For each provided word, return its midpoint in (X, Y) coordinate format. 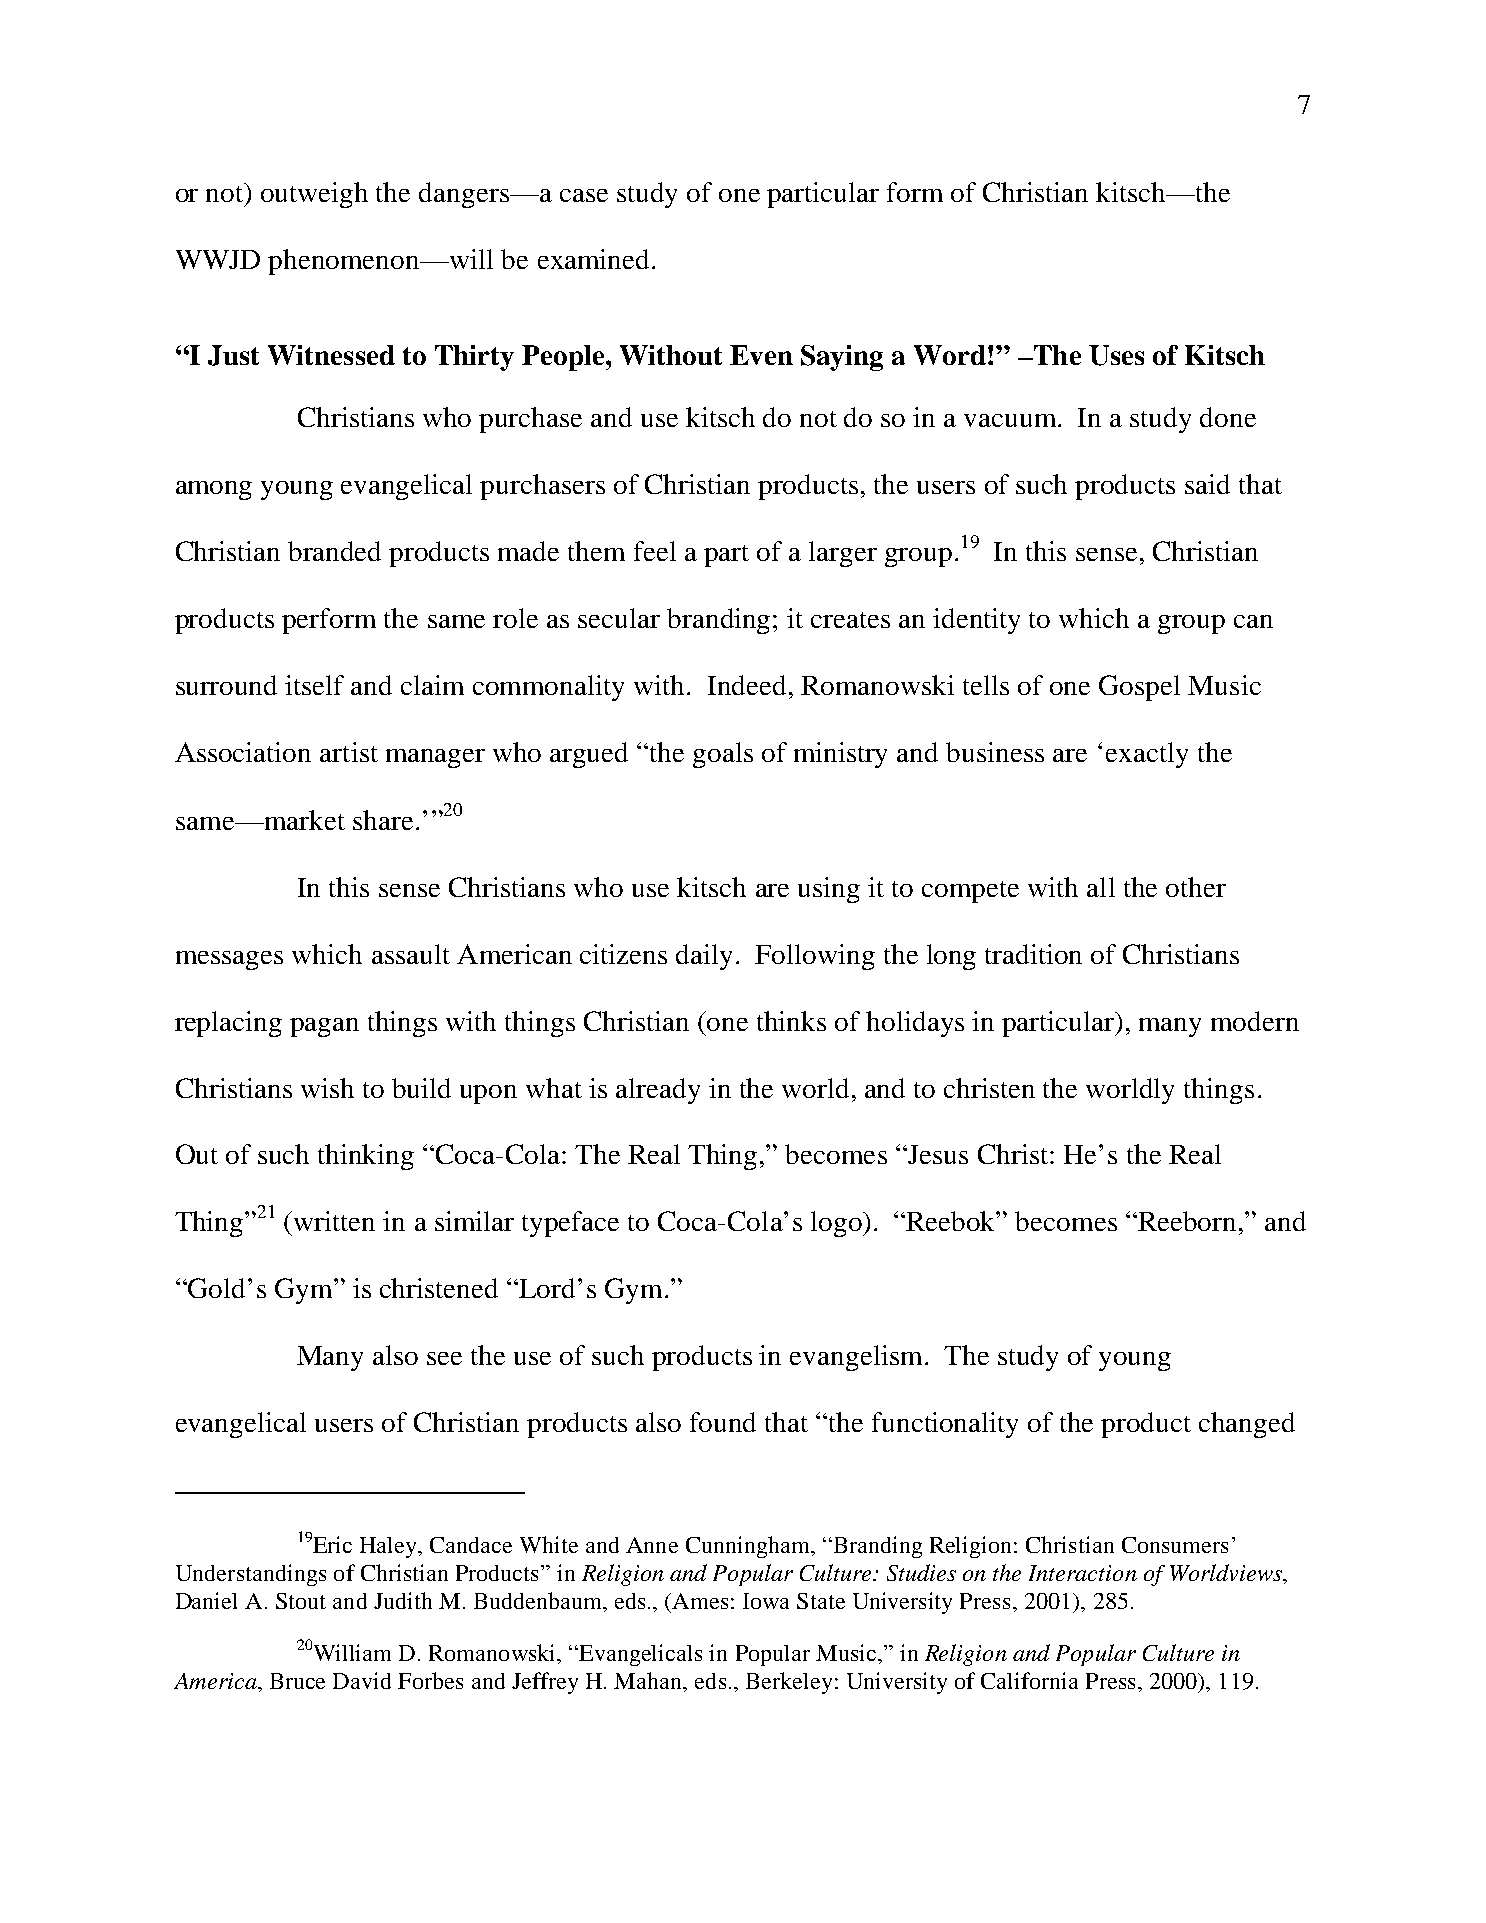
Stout (301, 1601)
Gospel (1139, 688)
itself (314, 685)
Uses (1116, 355)
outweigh (314, 195)
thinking (366, 1157)
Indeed (747, 685)
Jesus (937, 1154)
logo (837, 1224)
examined (593, 259)
